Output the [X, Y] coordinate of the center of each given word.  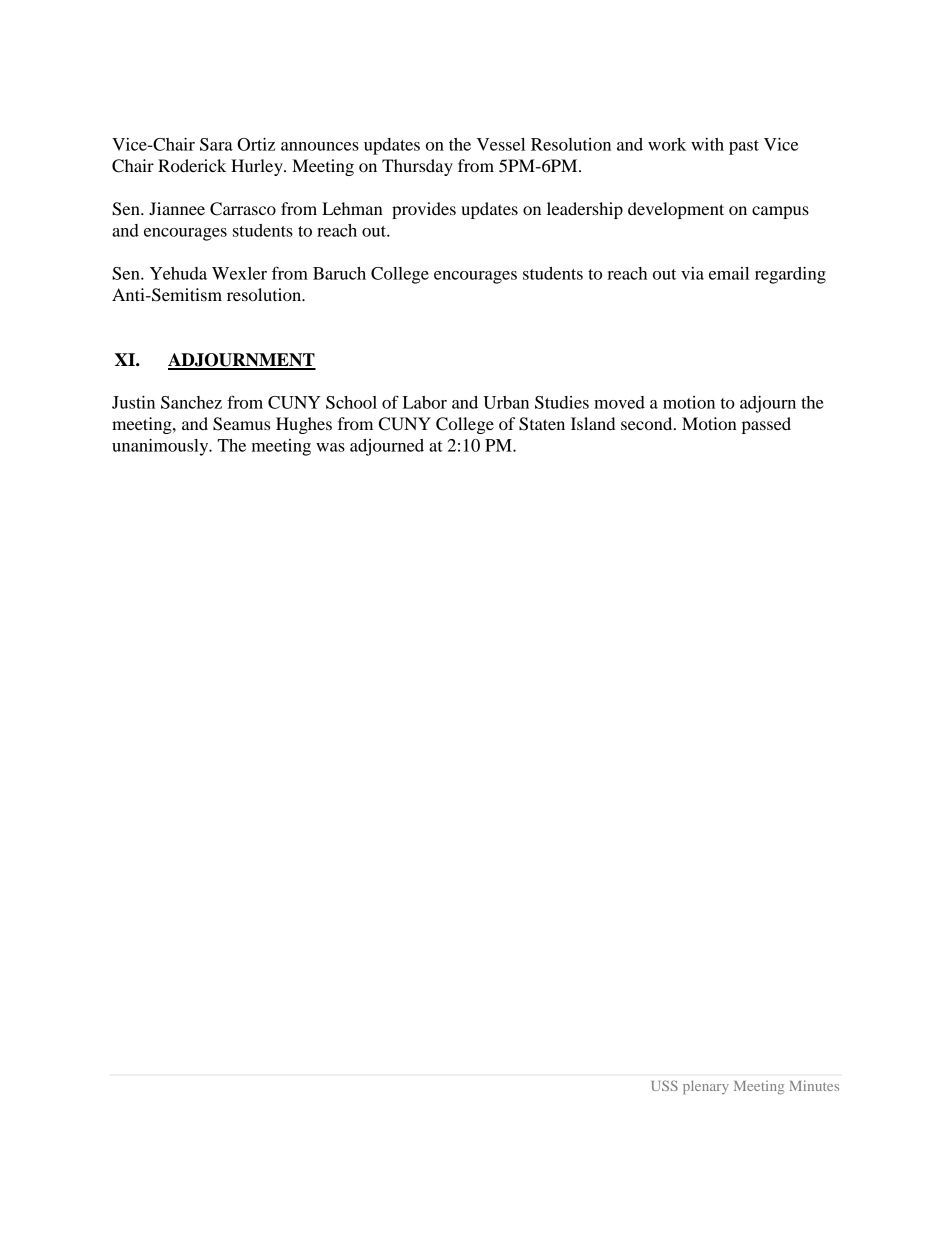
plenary [706, 1087]
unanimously [161, 447]
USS [664, 1085]
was [330, 447]
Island [593, 423]
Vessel [501, 144]
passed [766, 425]
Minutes [814, 1085]
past [744, 147]
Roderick [192, 165]
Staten [542, 424]
